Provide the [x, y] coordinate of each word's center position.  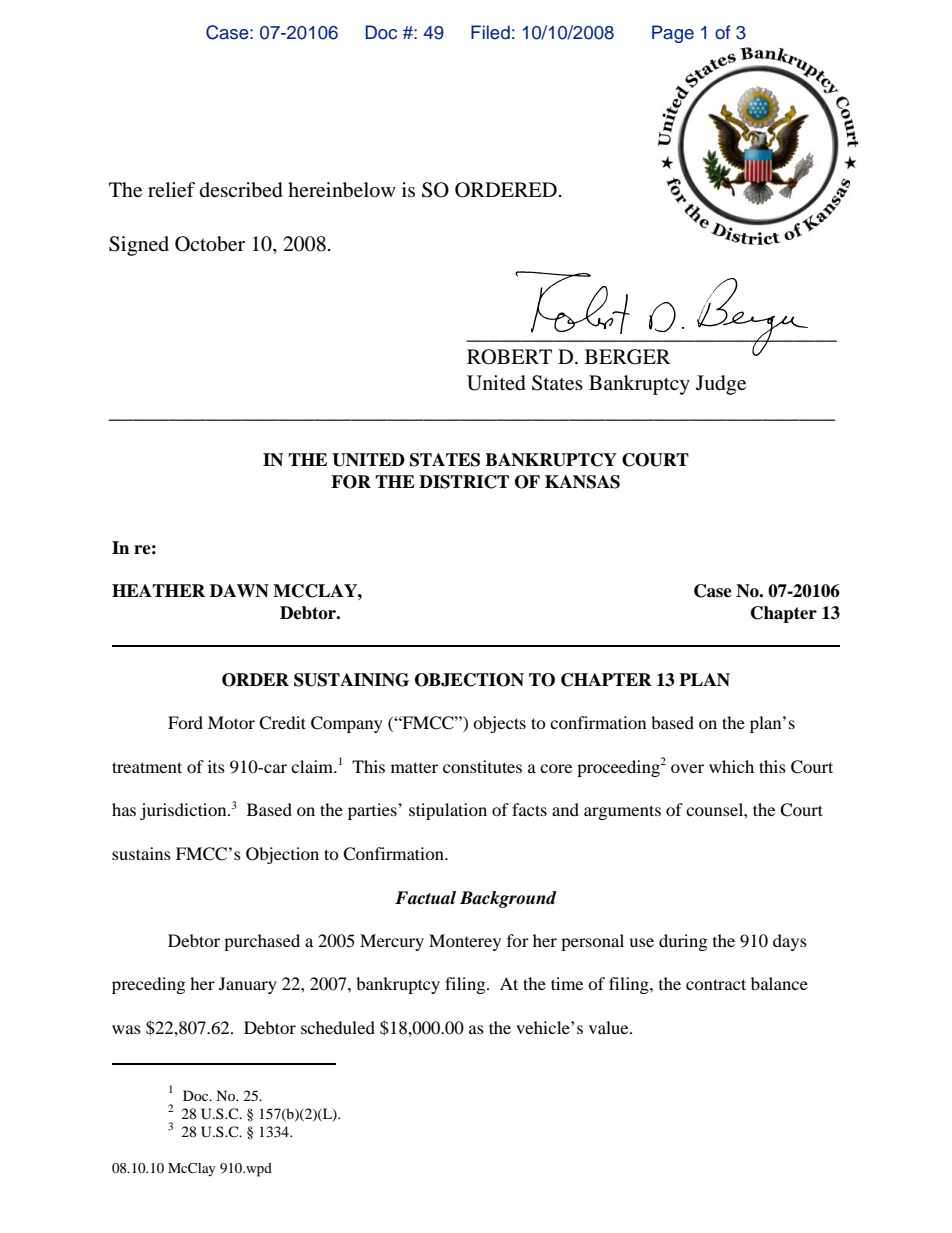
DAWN [239, 591]
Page [673, 34]
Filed [490, 32]
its [216, 766]
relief [171, 189]
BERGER [627, 357]
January [248, 985]
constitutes [482, 766]
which [731, 766]
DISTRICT [464, 482]
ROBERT [509, 357]
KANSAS [582, 482]
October [210, 244]
